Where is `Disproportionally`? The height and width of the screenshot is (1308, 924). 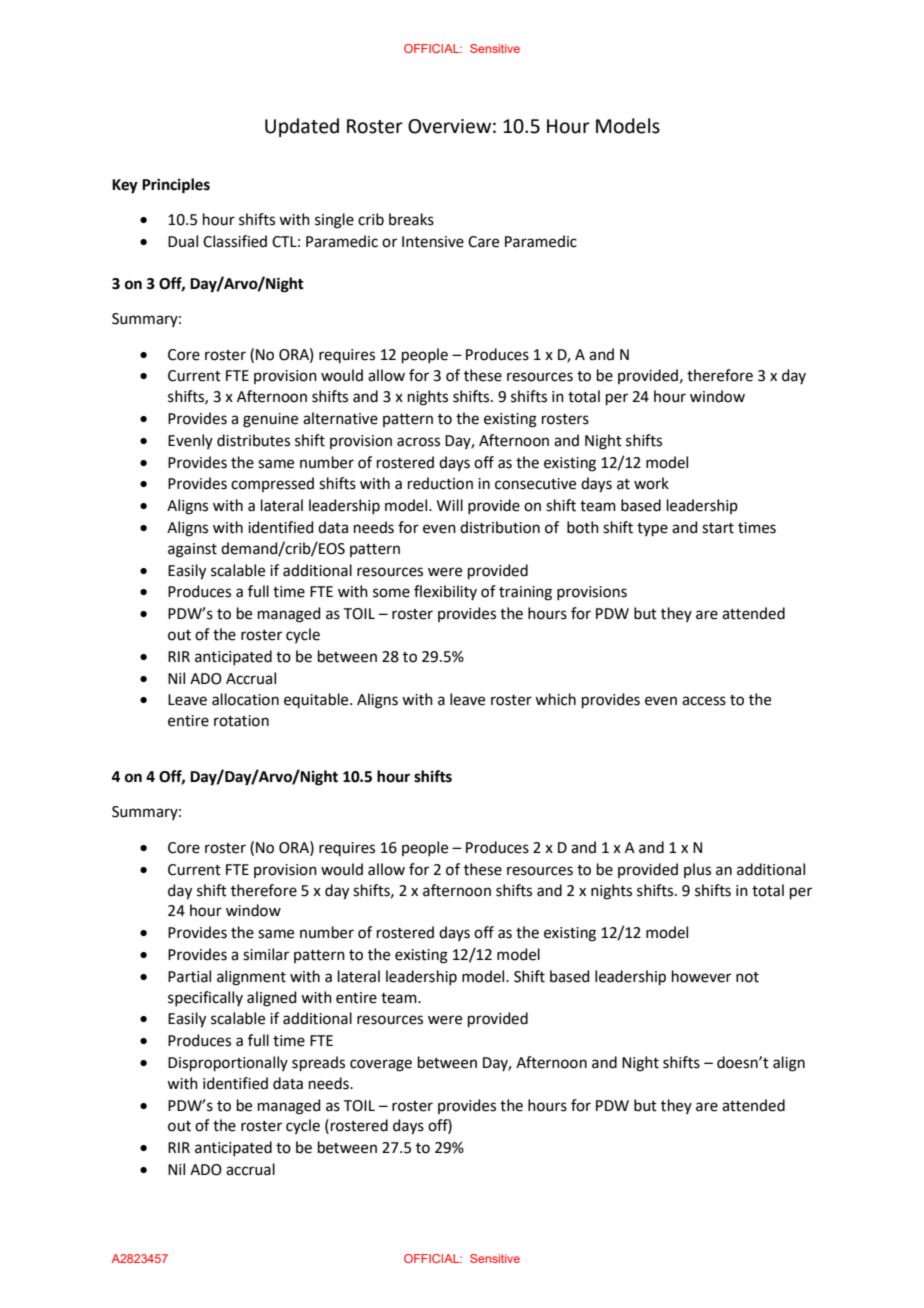 Disproportionally is located at coordinates (228, 1063).
